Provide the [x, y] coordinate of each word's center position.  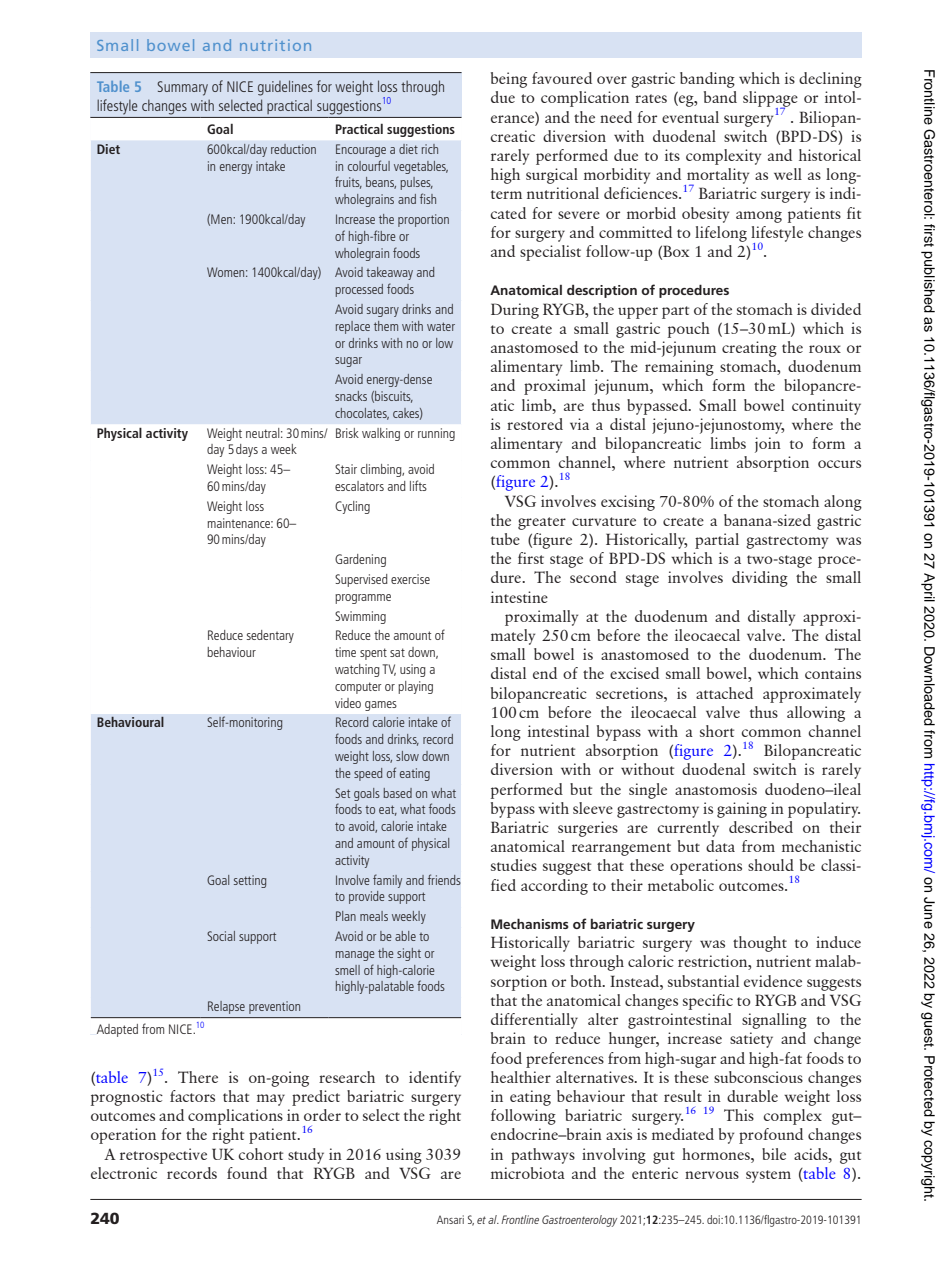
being [509, 80]
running [436, 434]
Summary [182, 88]
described [761, 827]
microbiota [528, 1173]
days [247, 450]
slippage [770, 100]
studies [514, 865]
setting [250, 881]
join [768, 445]
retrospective [163, 1156]
